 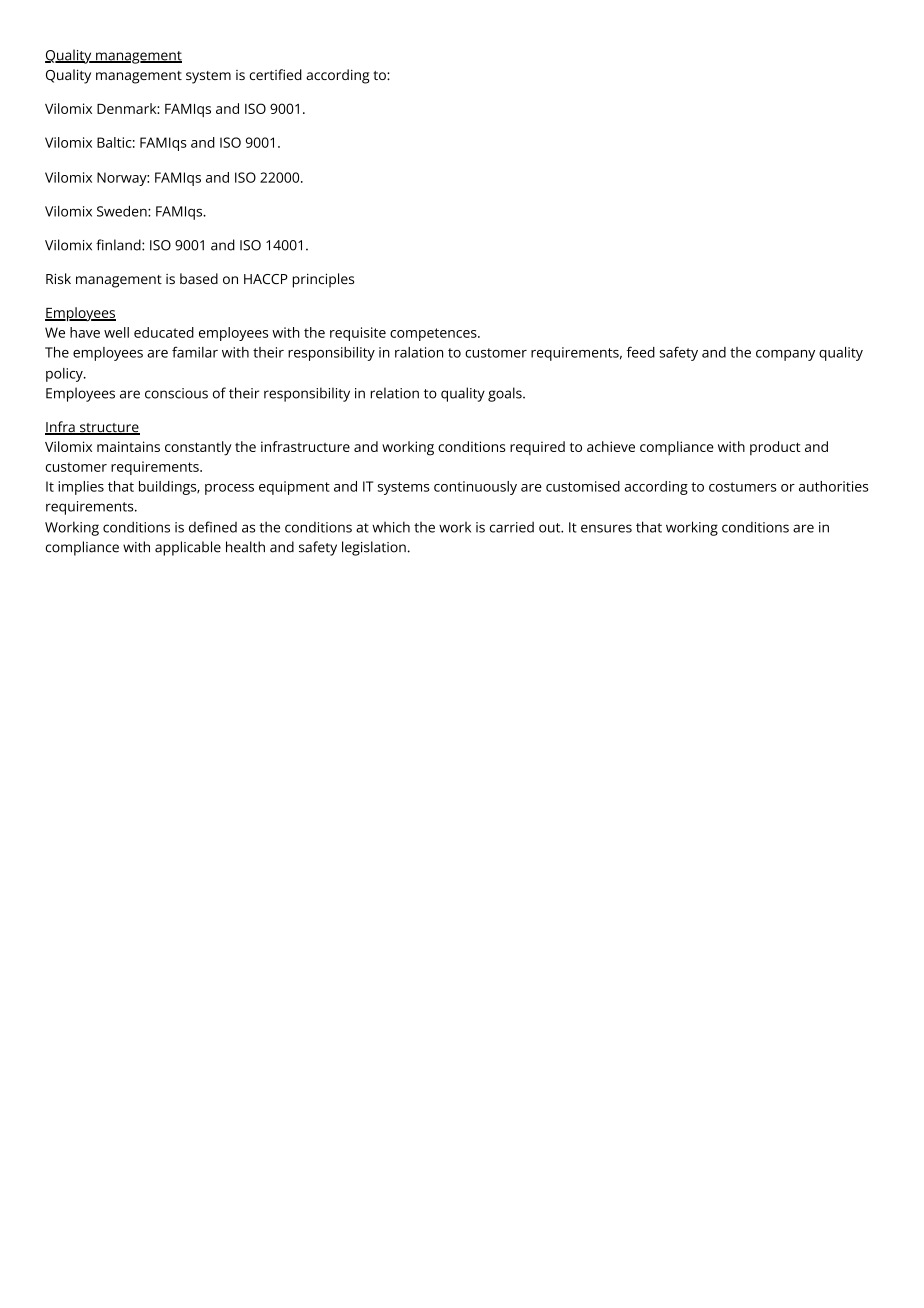 I want to click on conscious, so click(x=176, y=393).
